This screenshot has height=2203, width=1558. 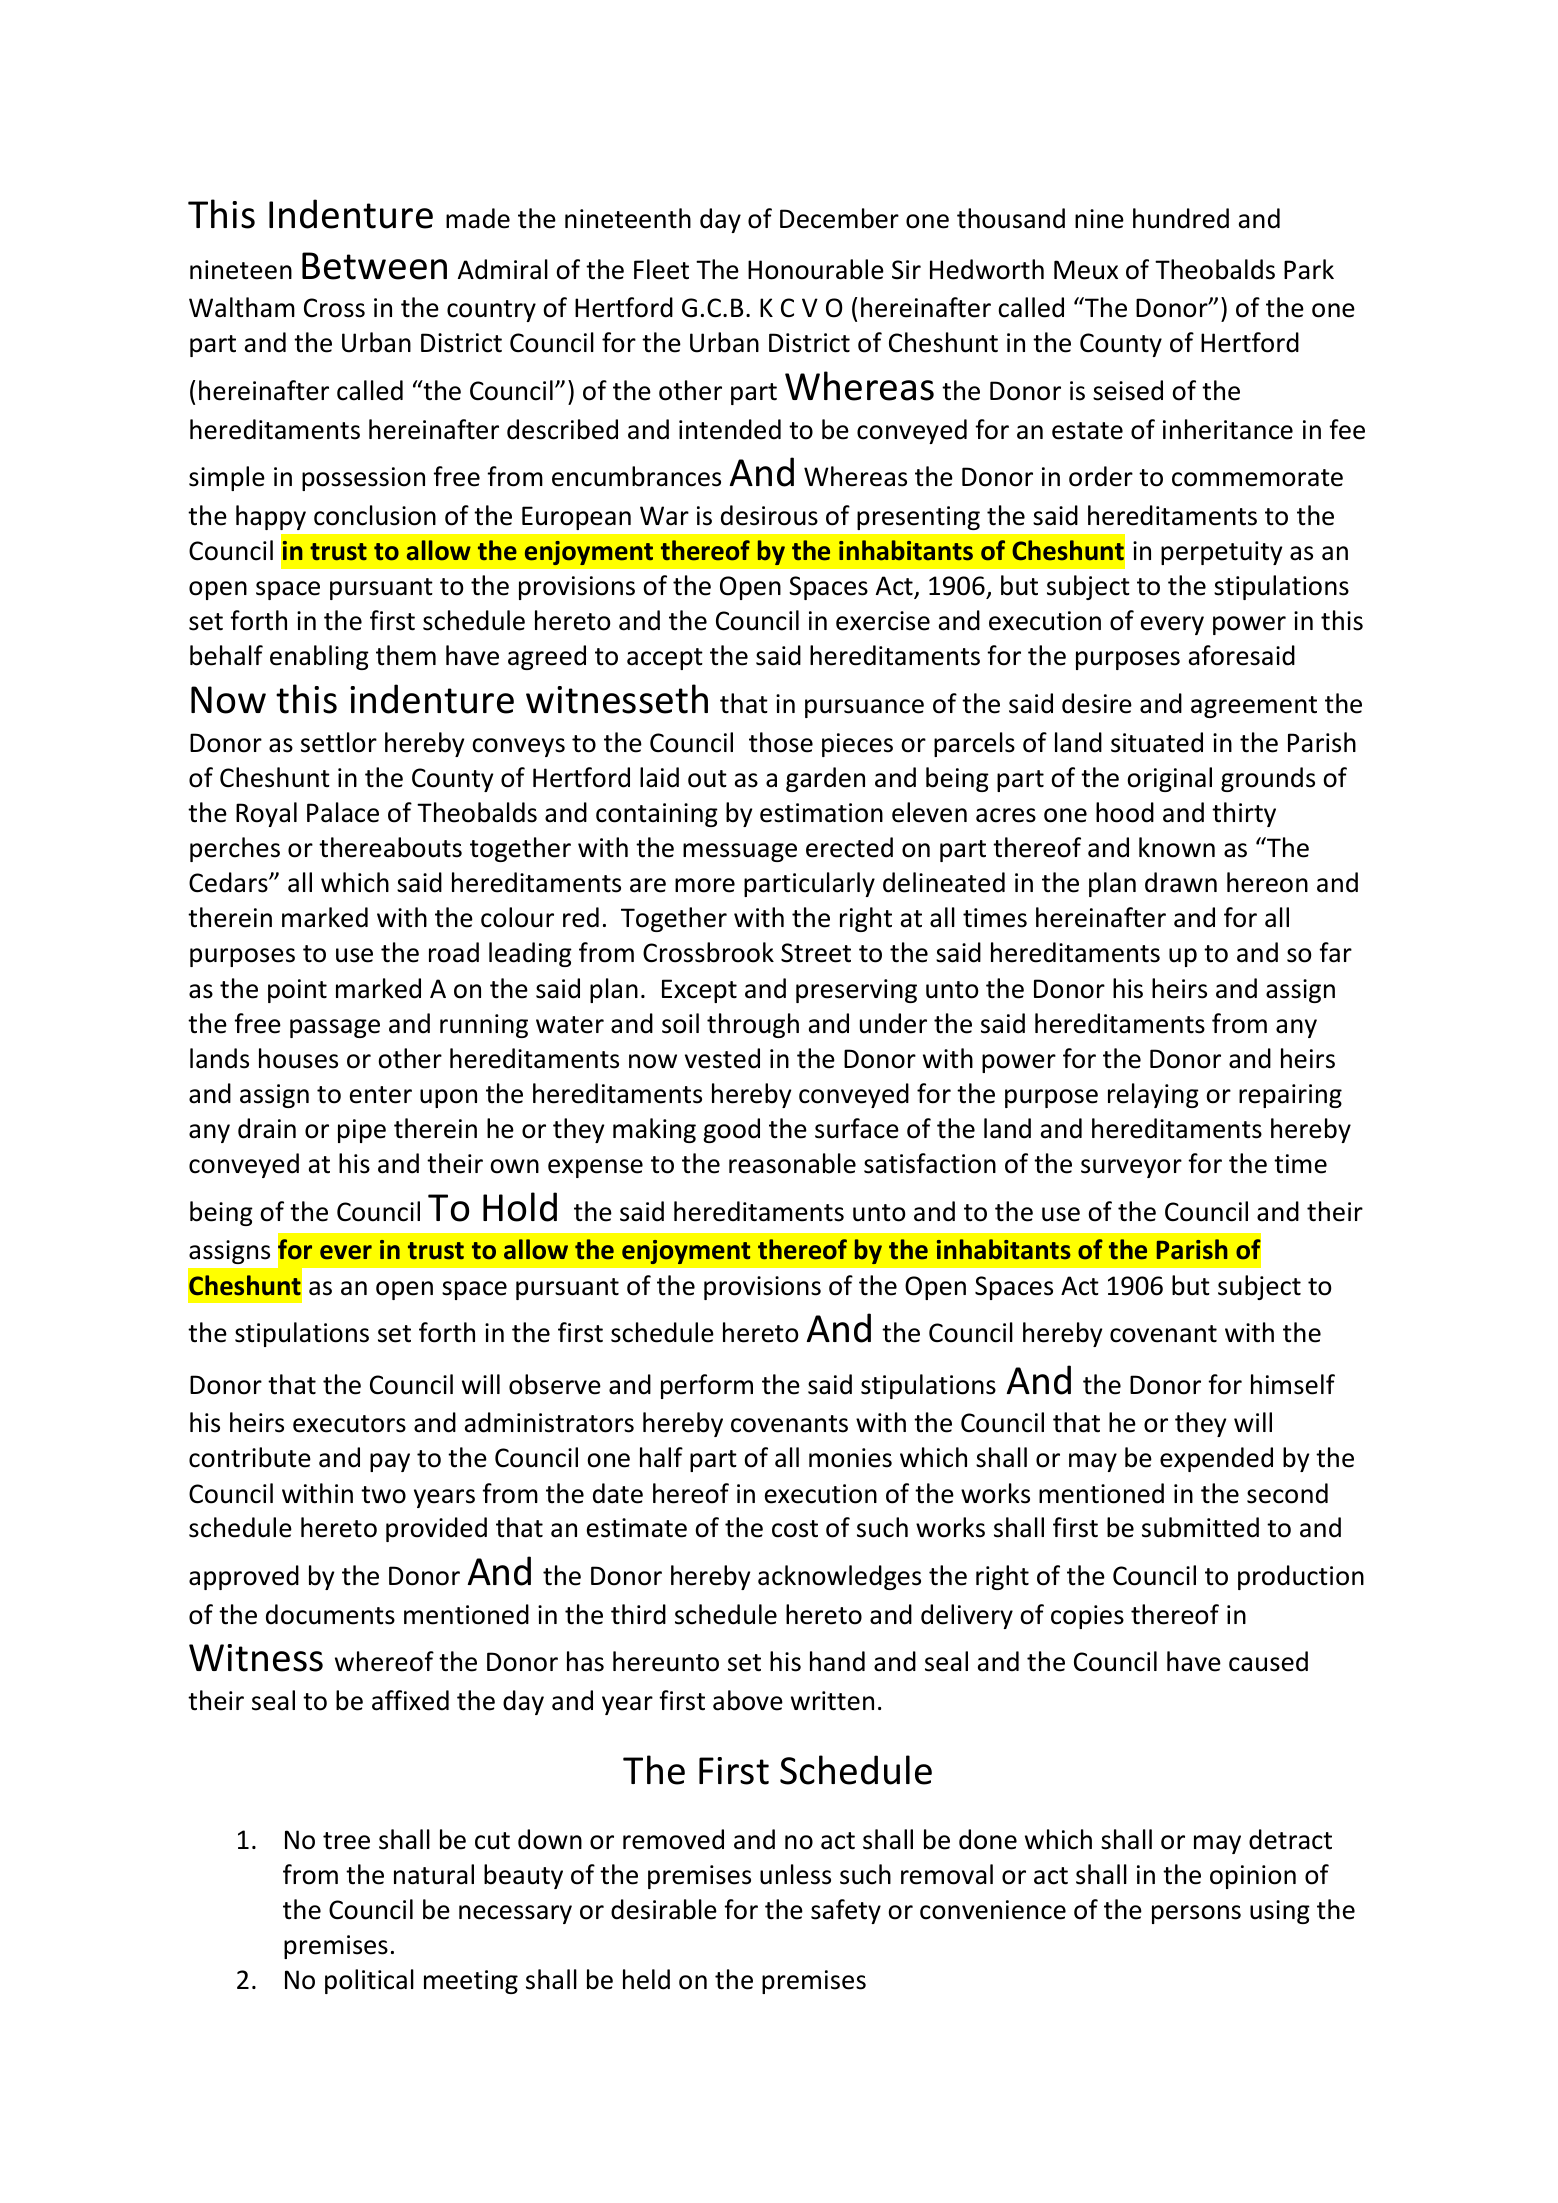 What do you see at coordinates (383, 1495) in the screenshot?
I see `two` at bounding box center [383, 1495].
